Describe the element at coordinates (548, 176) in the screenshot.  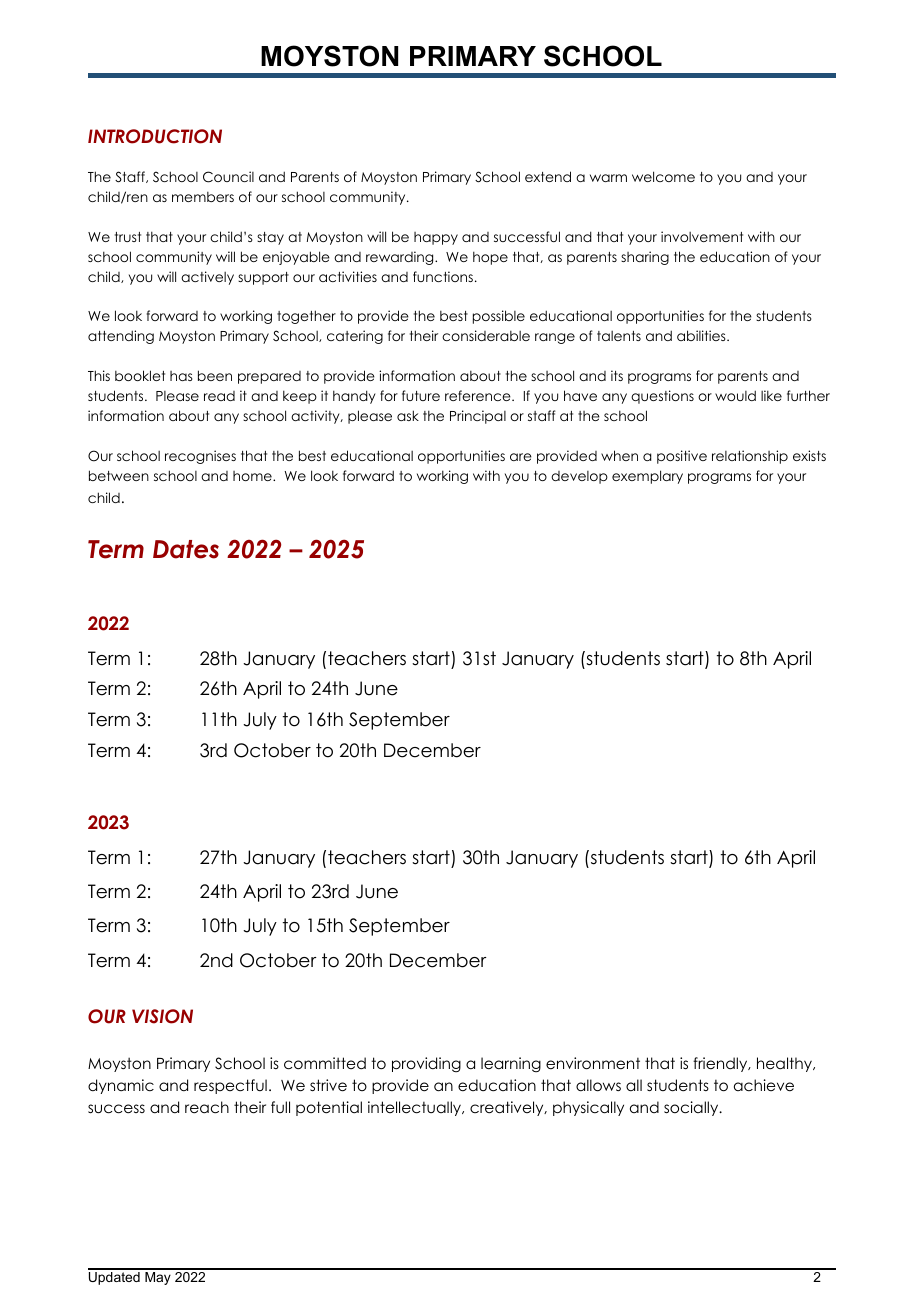
I see `extend` at that location.
